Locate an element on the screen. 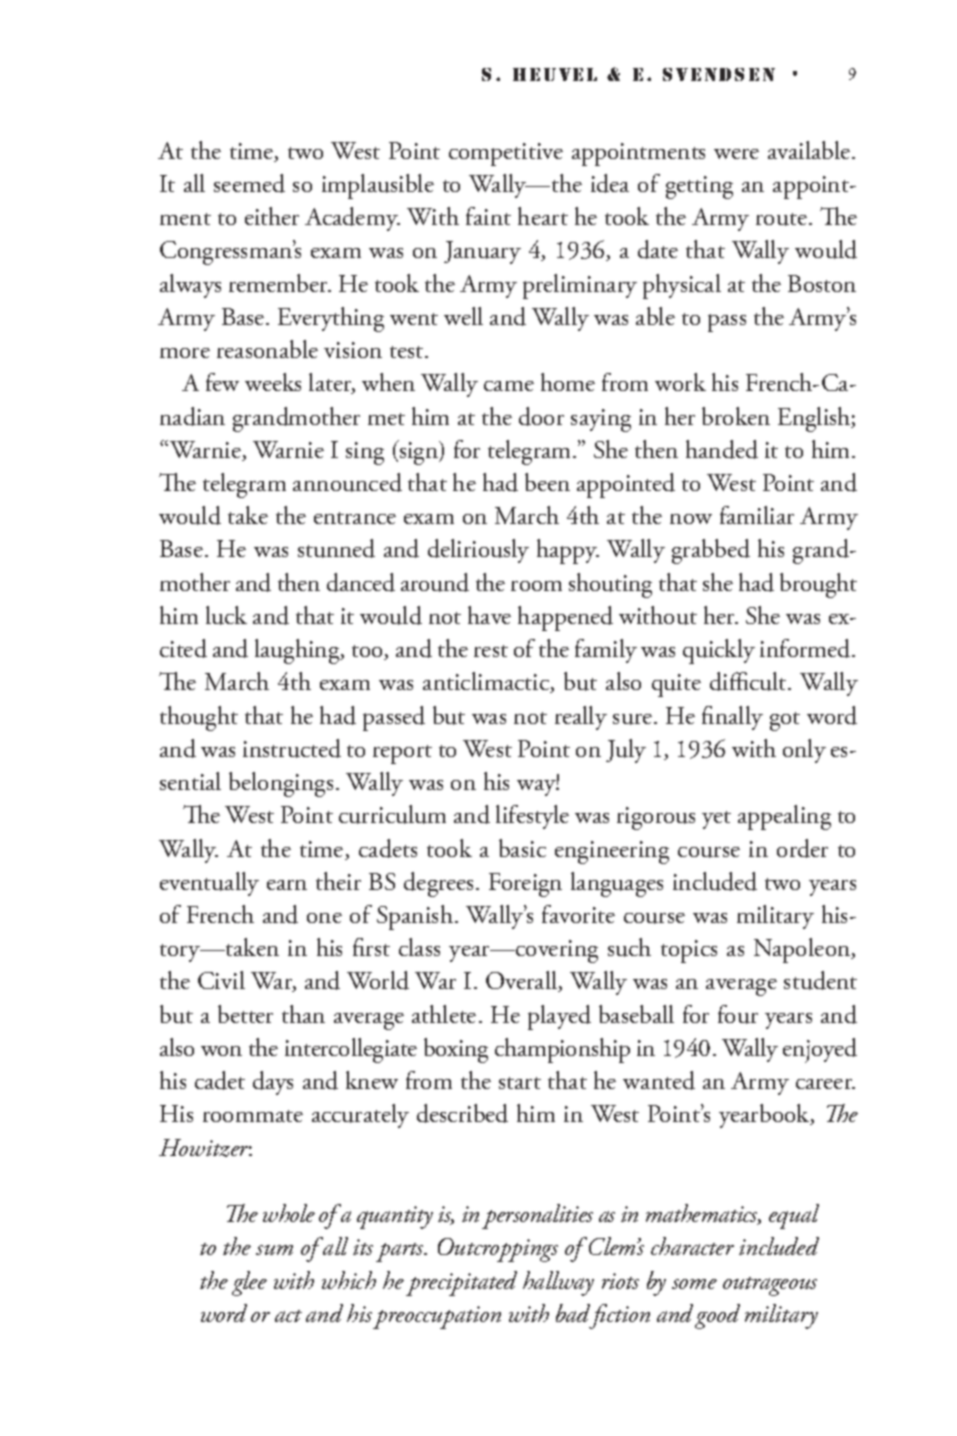  earn is located at coordinates (287, 885).
